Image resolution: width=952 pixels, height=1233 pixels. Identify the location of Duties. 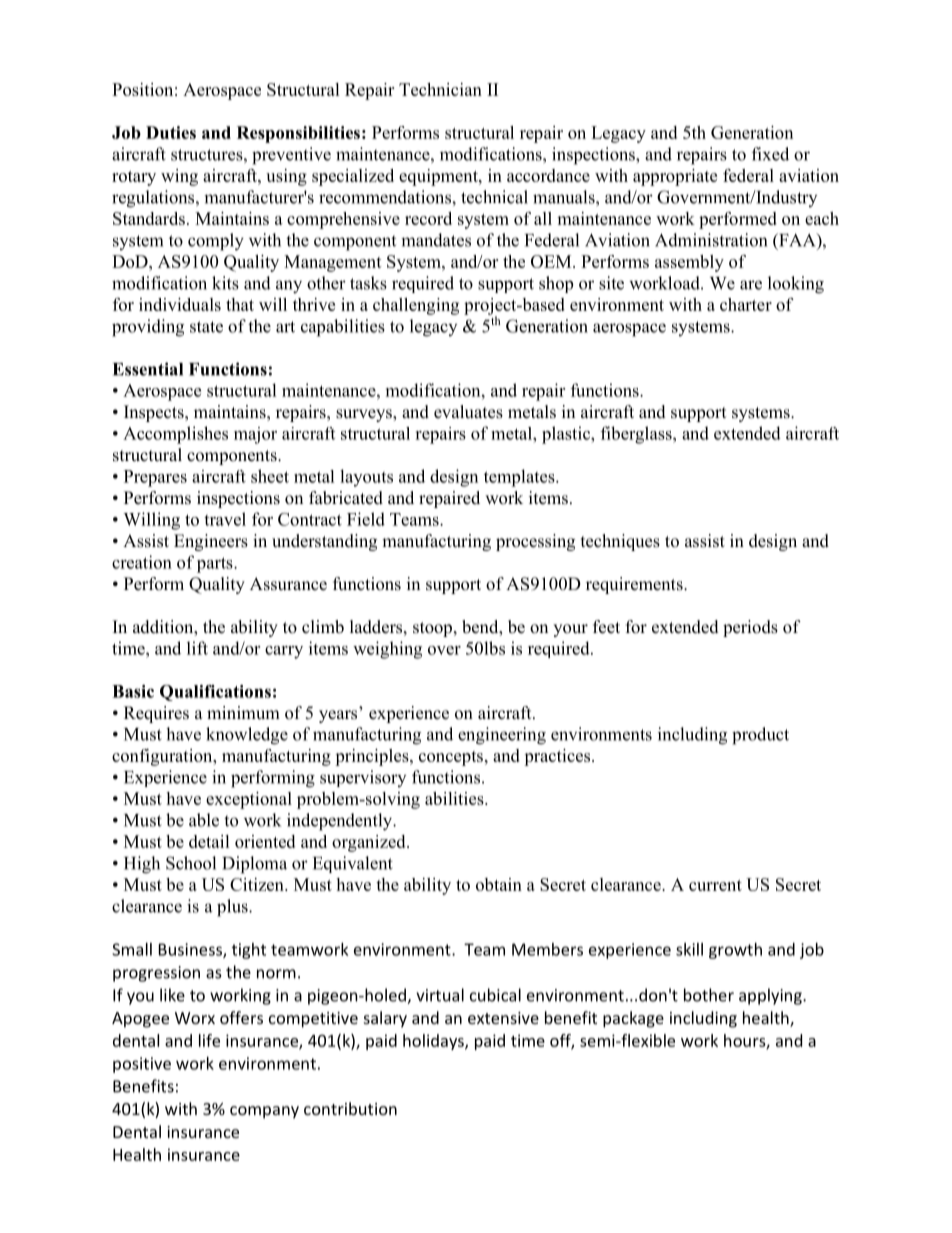
(171, 132).
